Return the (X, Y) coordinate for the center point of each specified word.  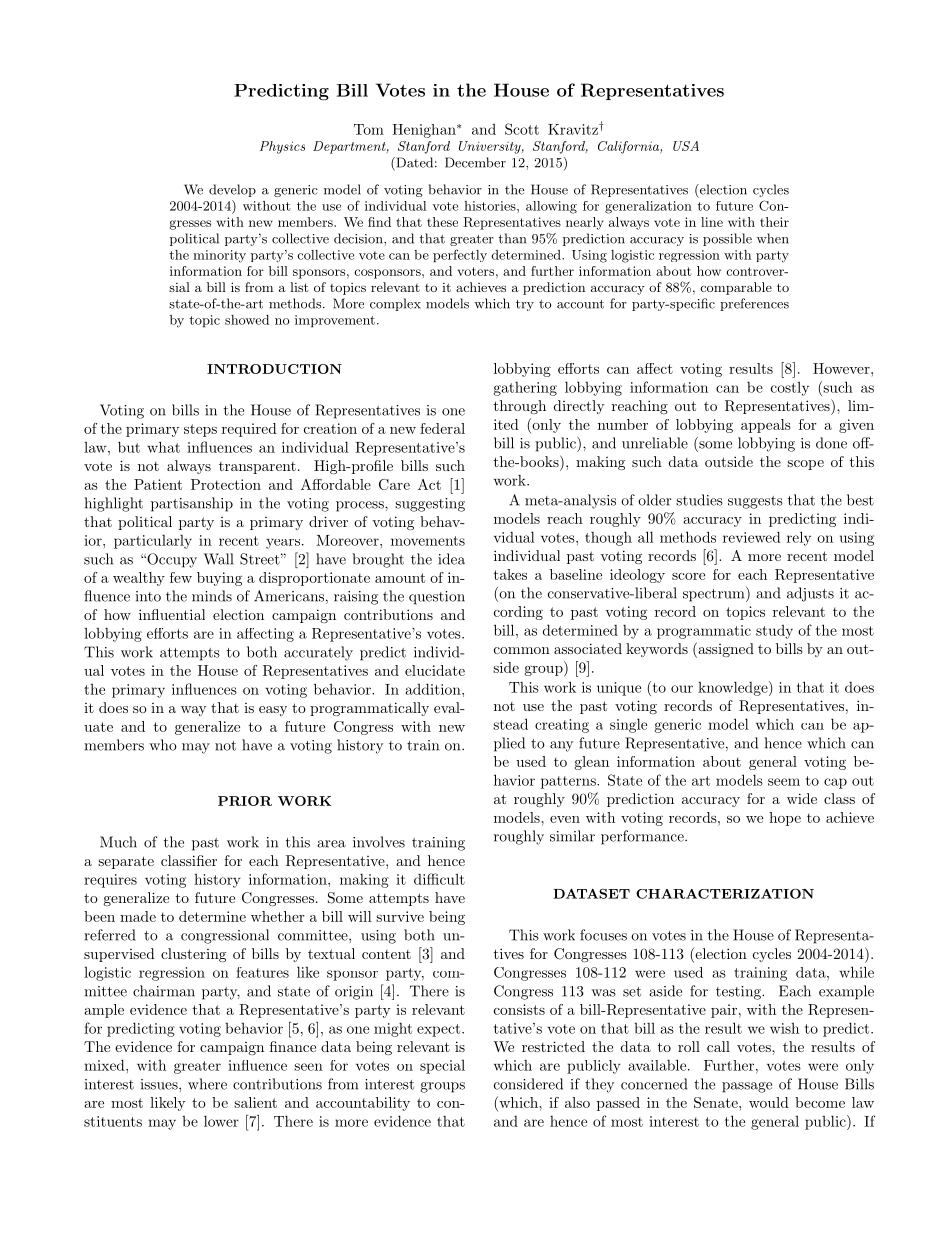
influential (172, 614)
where (207, 1084)
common (522, 650)
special (442, 1067)
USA (686, 146)
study (774, 632)
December (475, 162)
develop (232, 190)
